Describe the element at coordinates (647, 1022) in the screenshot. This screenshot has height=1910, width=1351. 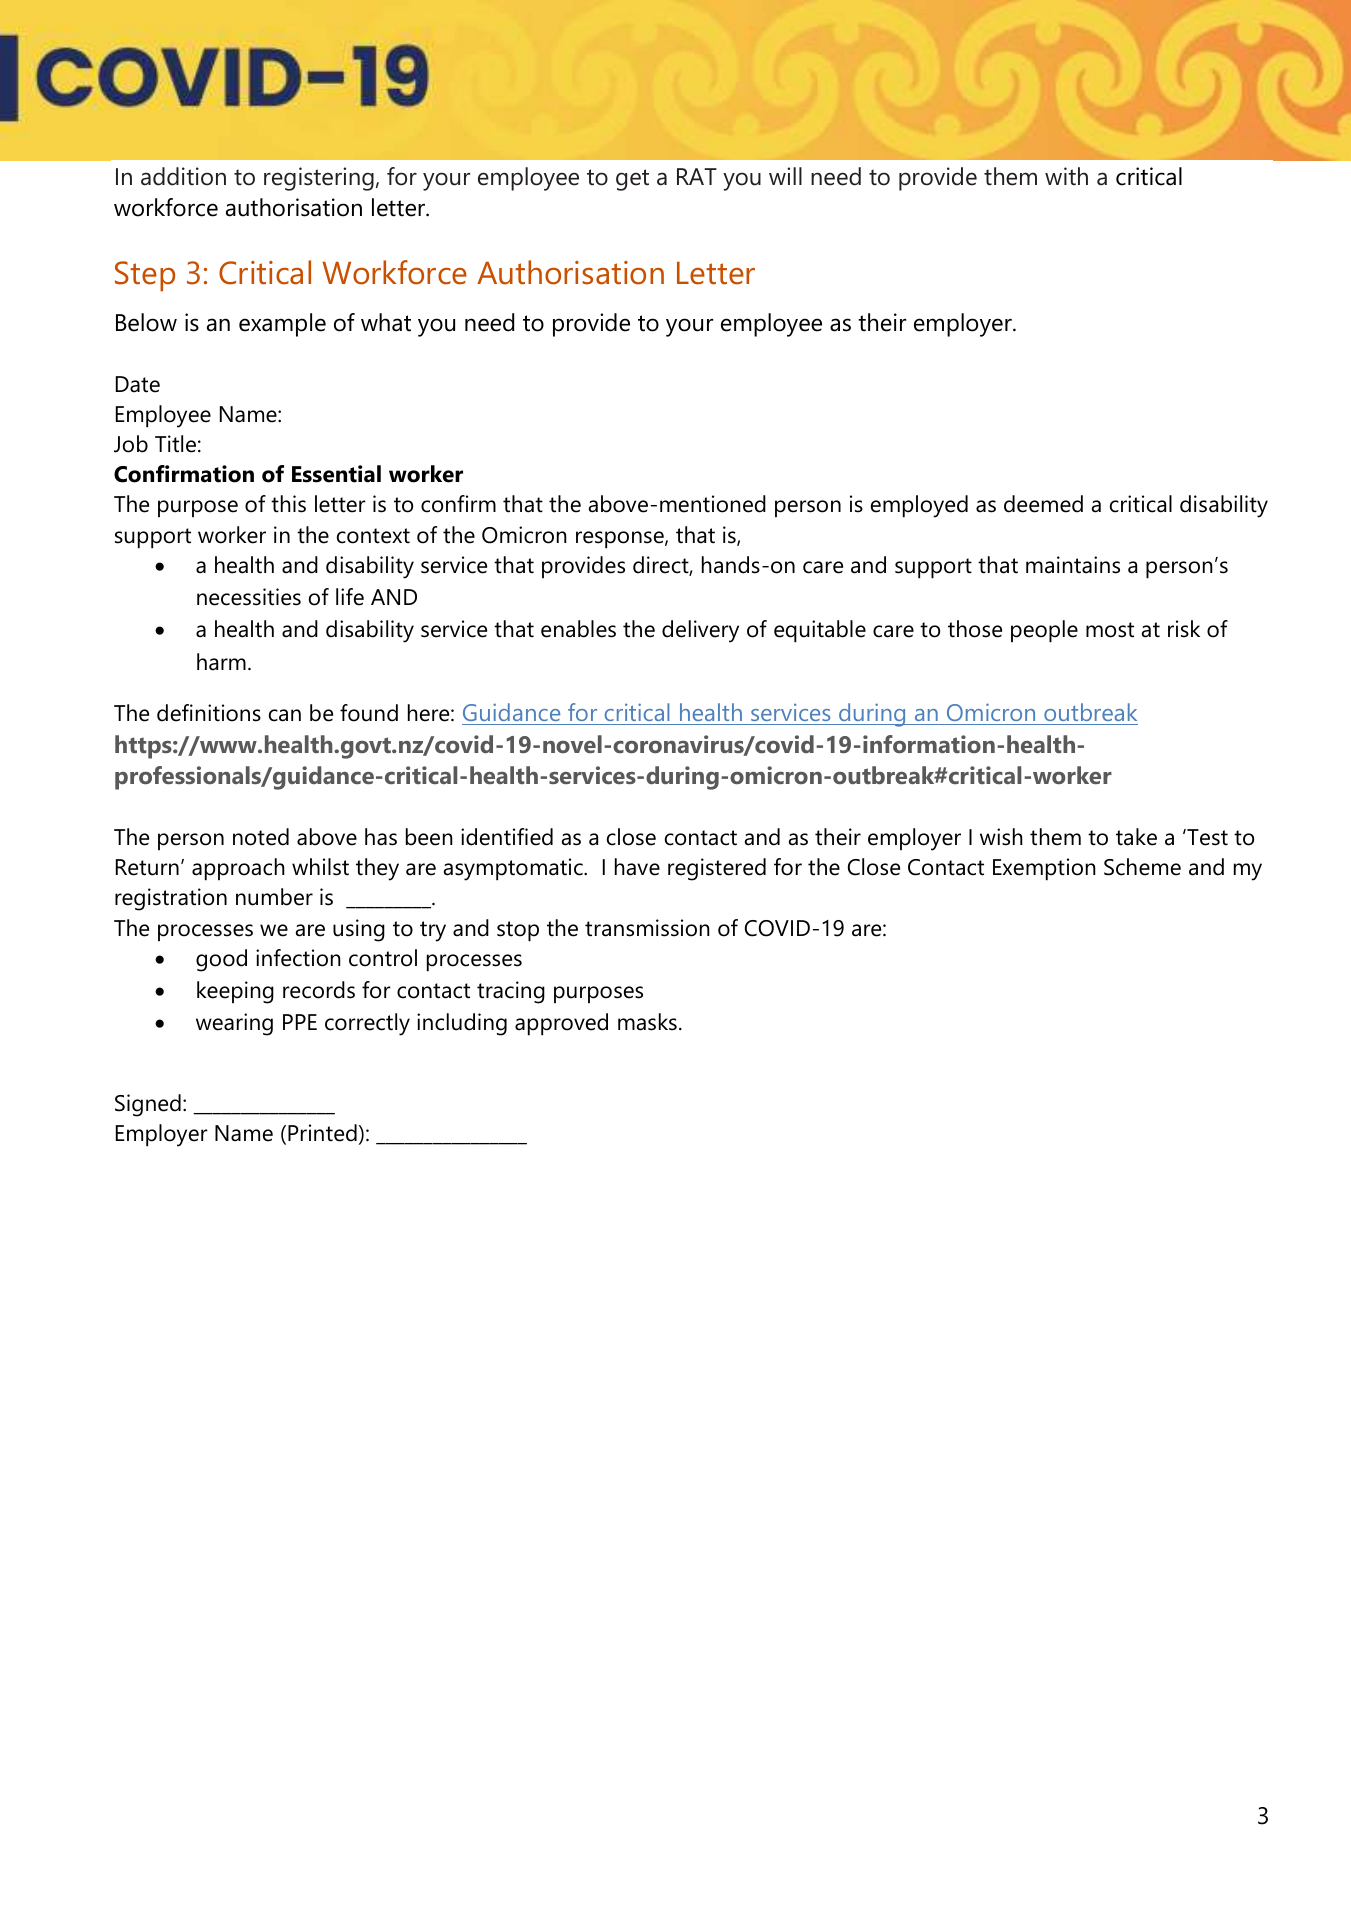
I see `masks` at that location.
